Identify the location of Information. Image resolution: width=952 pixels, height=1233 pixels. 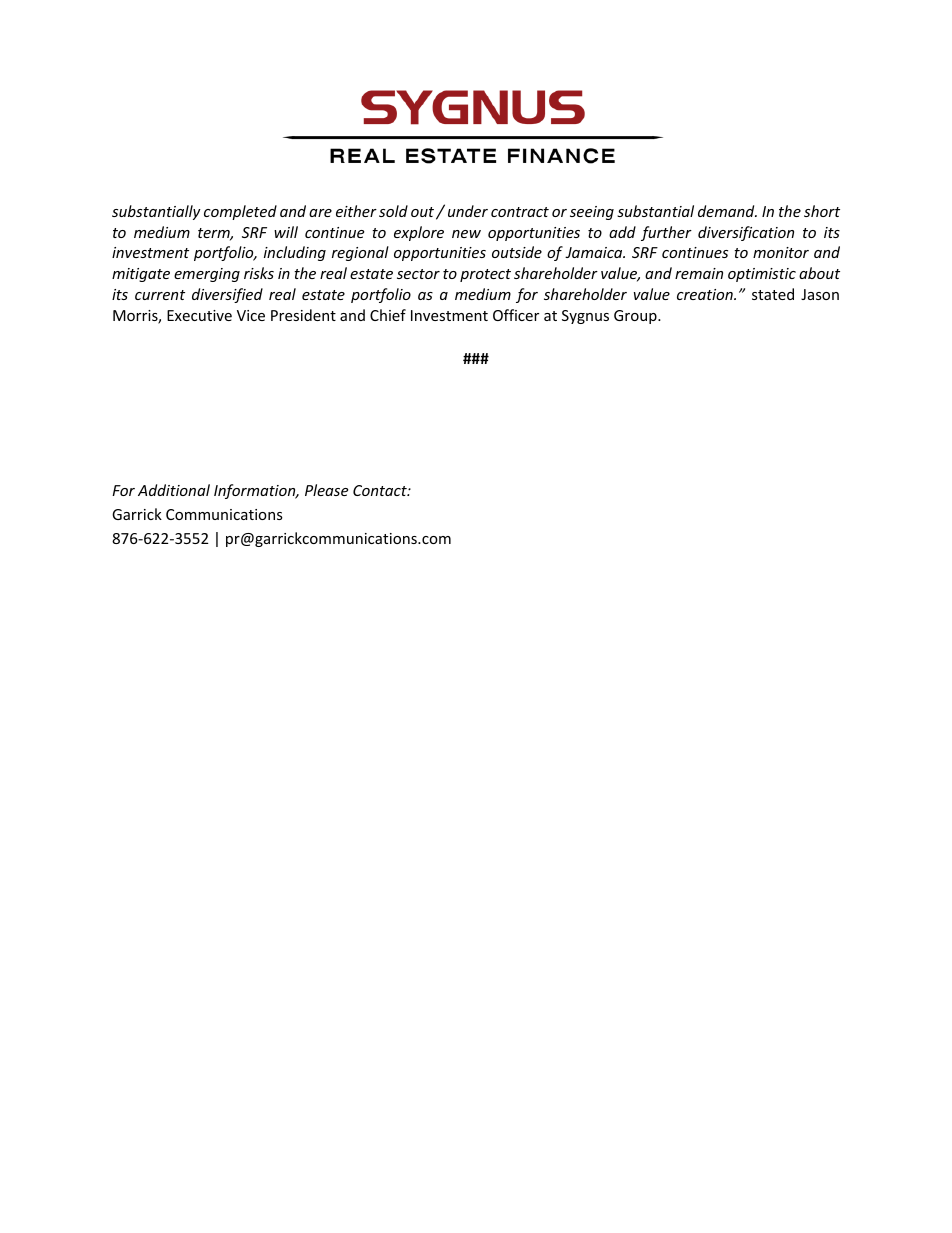
(256, 491).
